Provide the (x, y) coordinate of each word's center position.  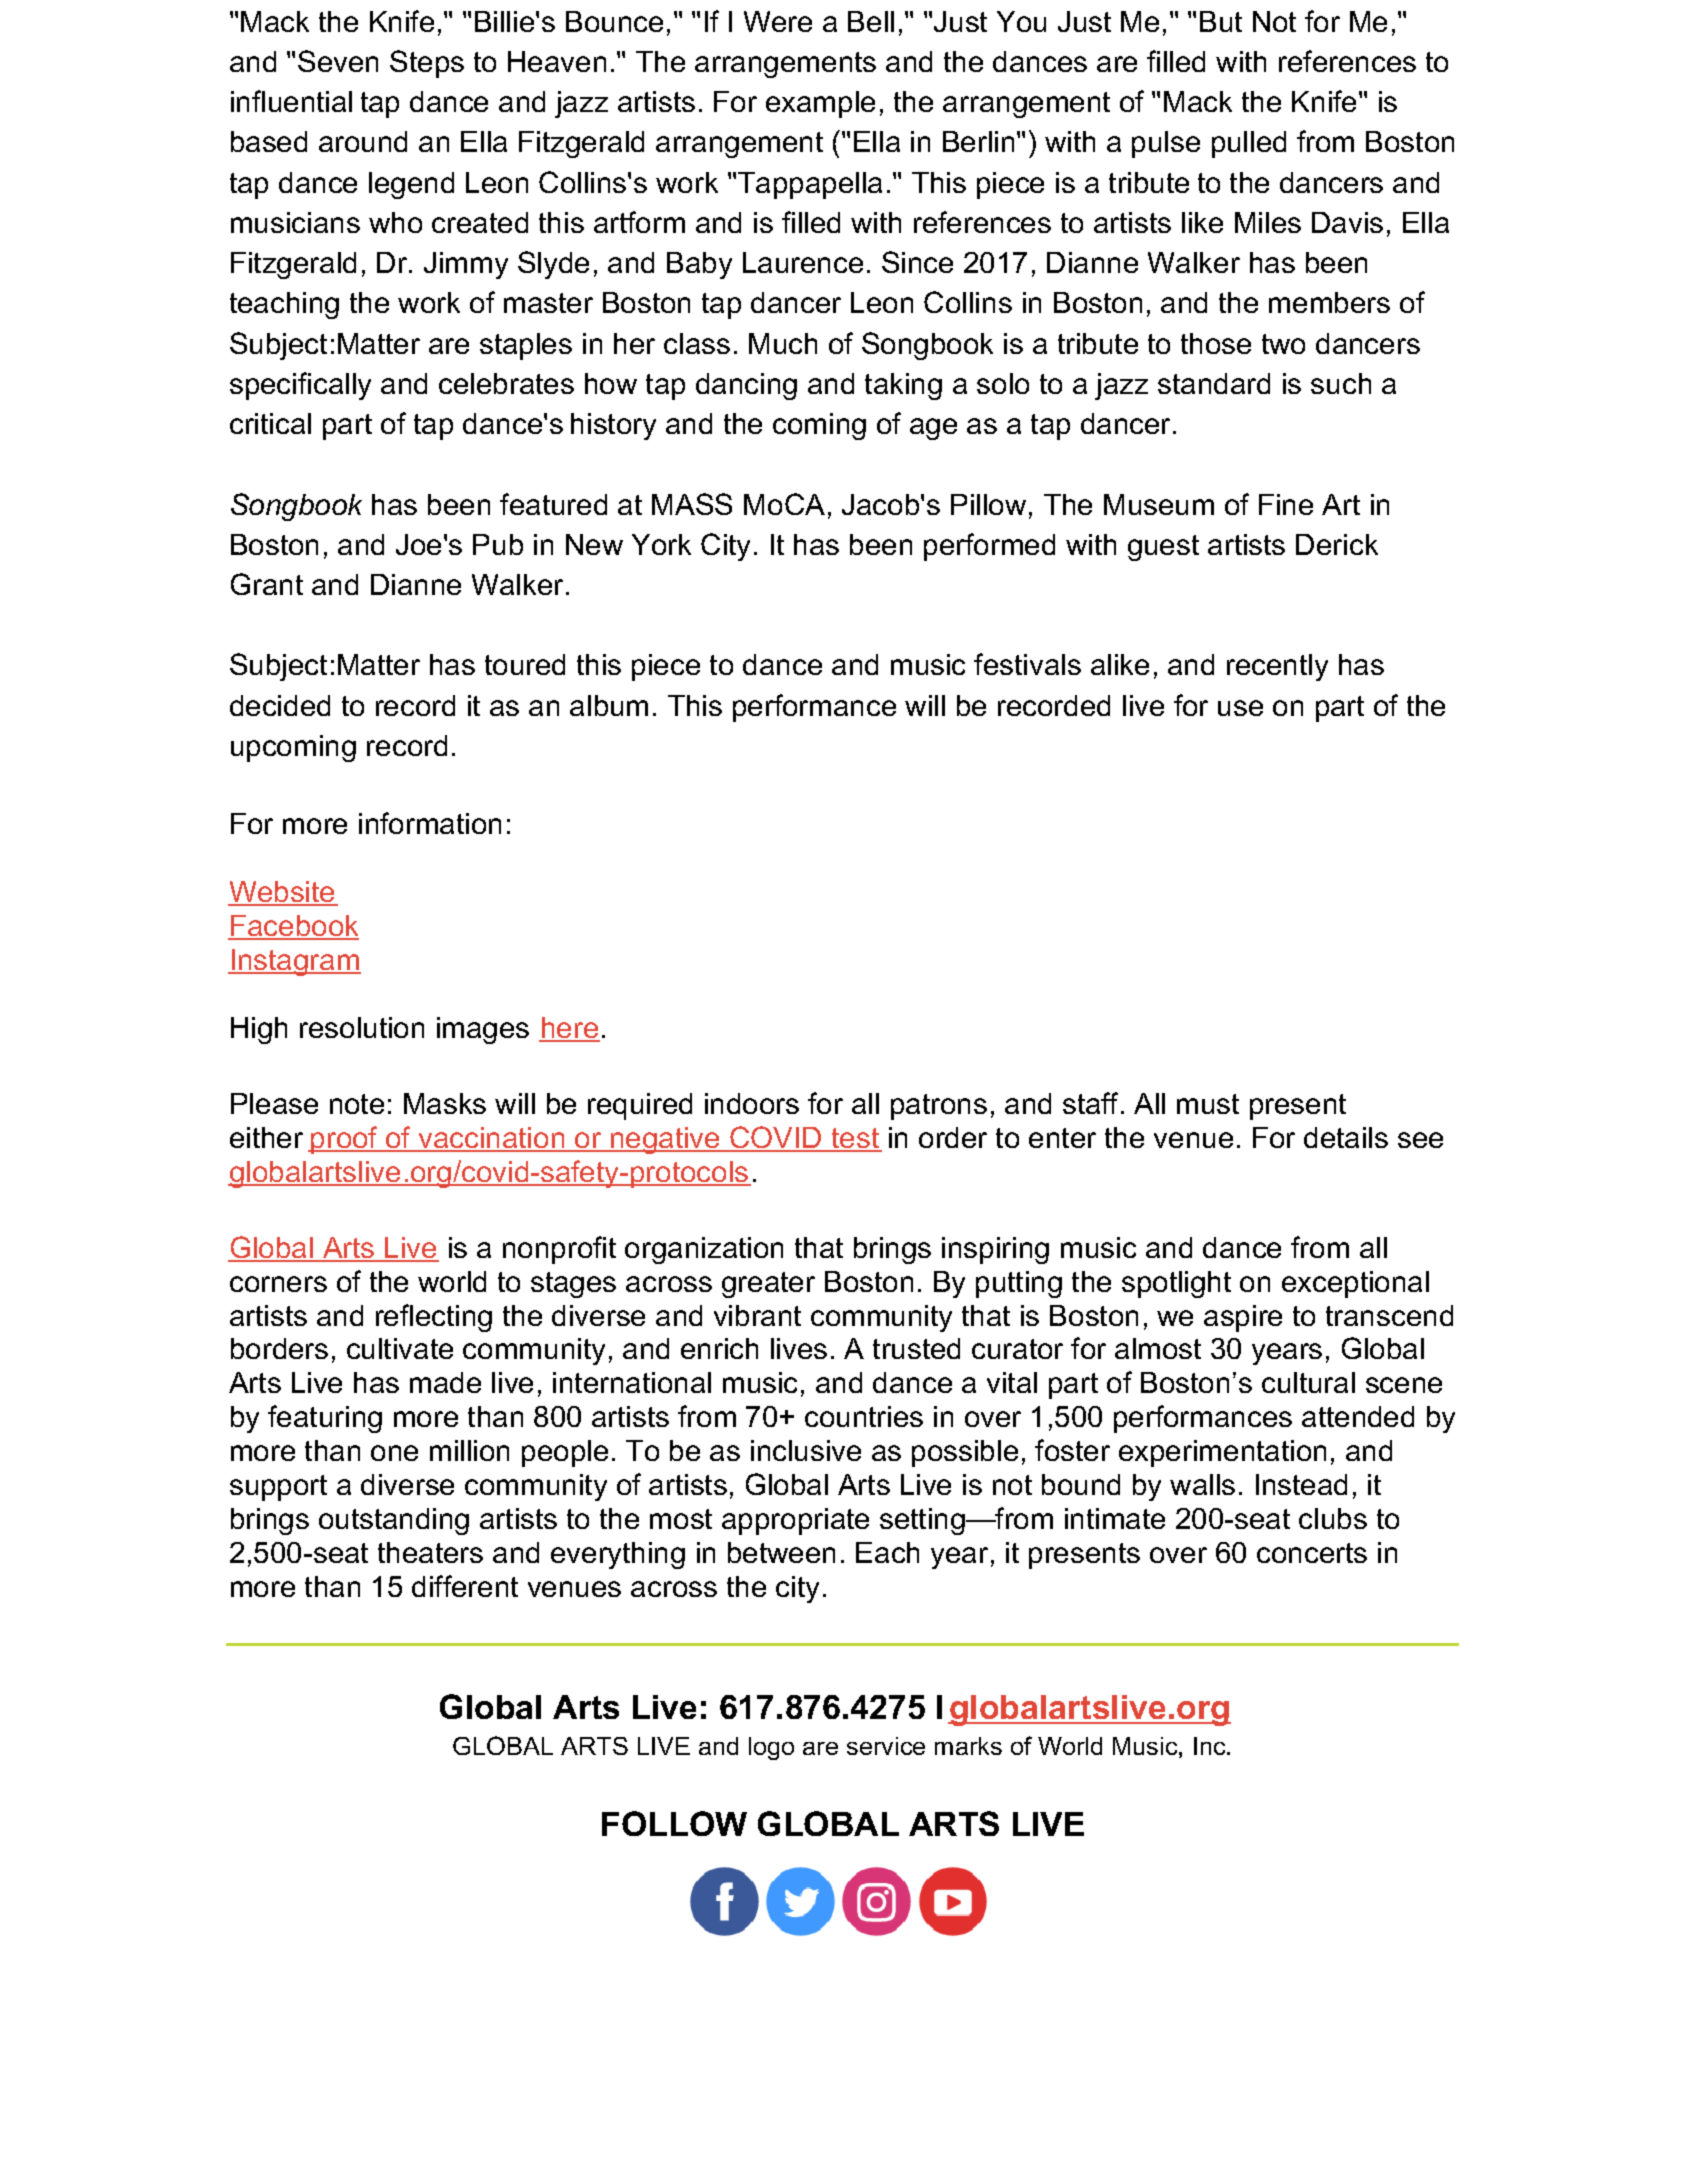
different (465, 1586)
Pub (498, 544)
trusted (916, 1348)
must (1208, 1104)
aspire (1243, 1318)
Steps (427, 64)
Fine (1286, 504)
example (820, 104)
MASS (692, 504)
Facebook (294, 927)
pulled (1249, 144)
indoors (752, 1103)
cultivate (400, 1348)
